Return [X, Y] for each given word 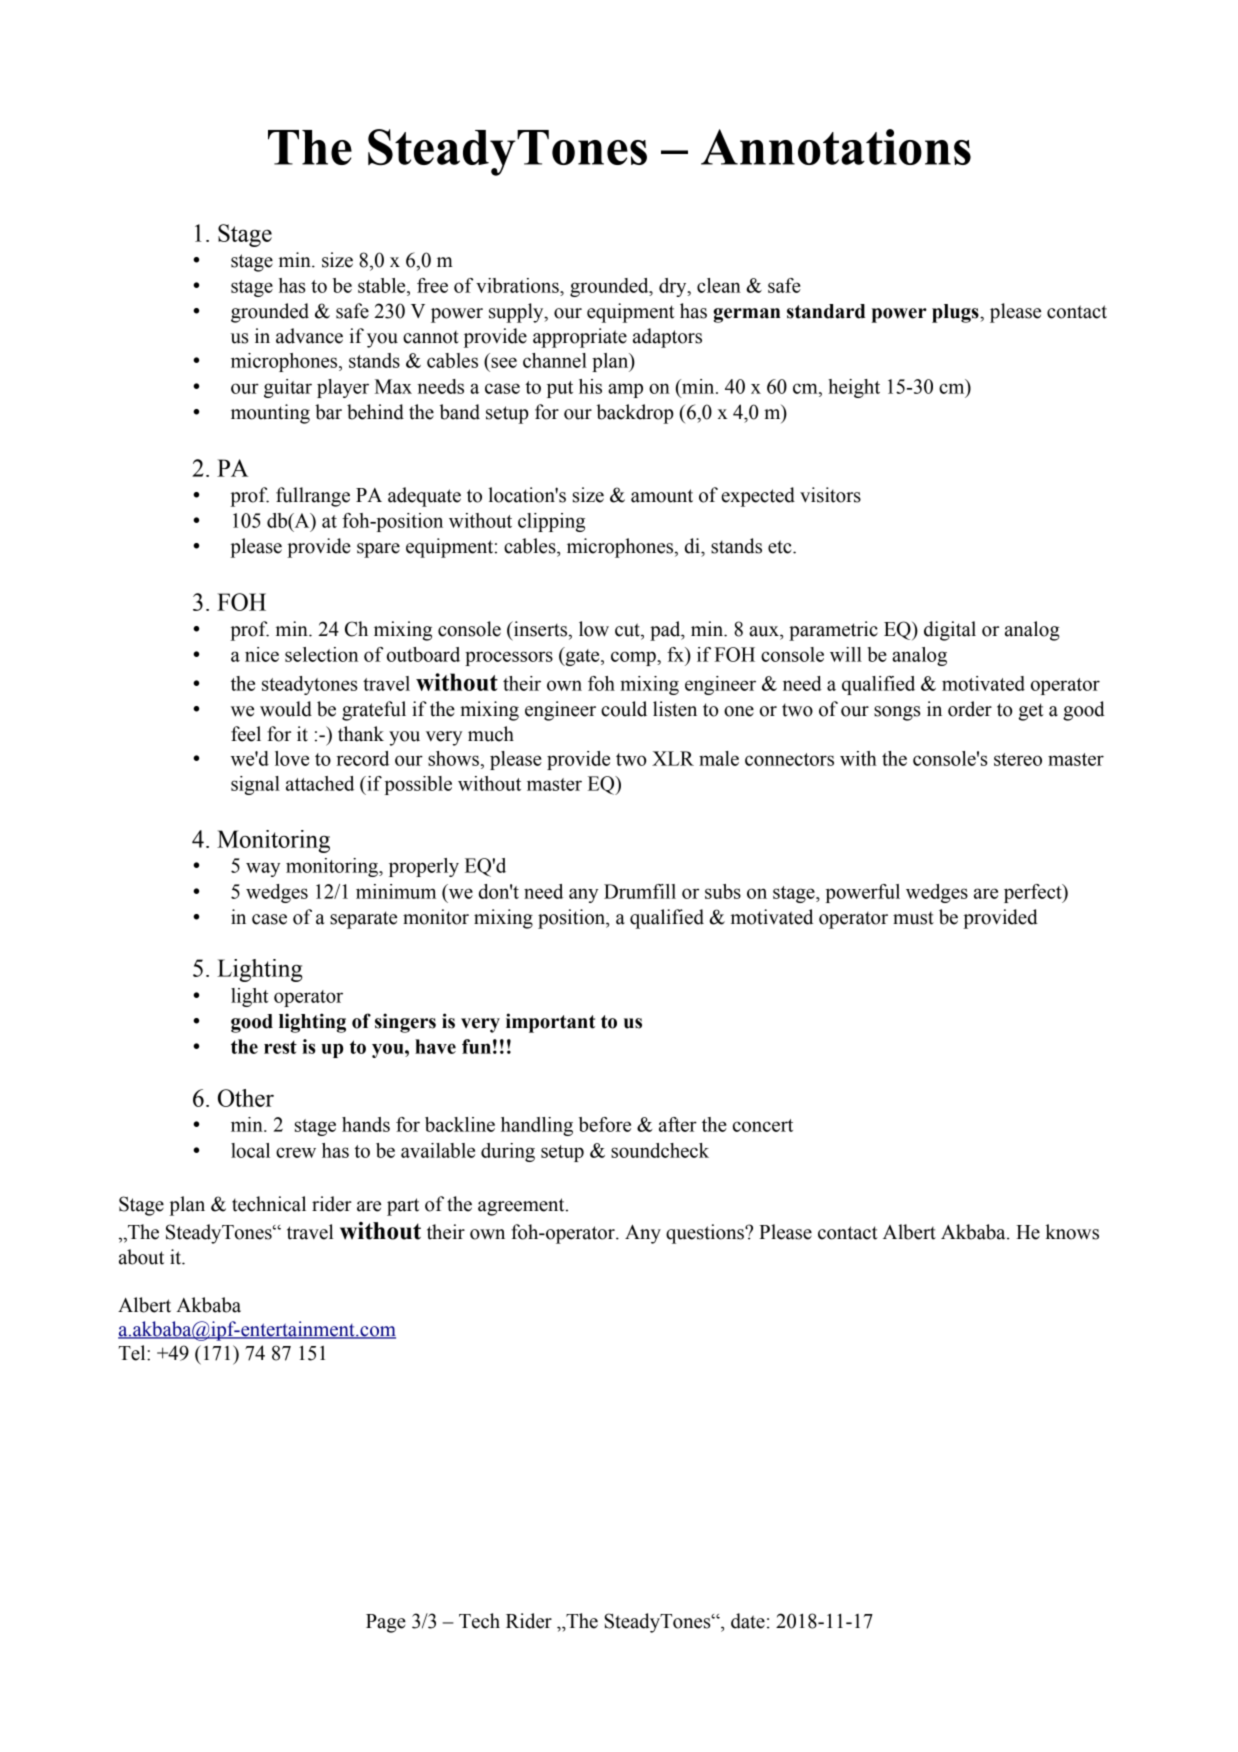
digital [950, 631]
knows [1072, 1232]
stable [383, 285]
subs [723, 891]
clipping [551, 522]
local [250, 1150]
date [748, 1621]
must [913, 918]
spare [378, 550]
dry [674, 287]
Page [386, 1623]
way [263, 869]
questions [706, 1234]
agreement [522, 1207]
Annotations [836, 147]
